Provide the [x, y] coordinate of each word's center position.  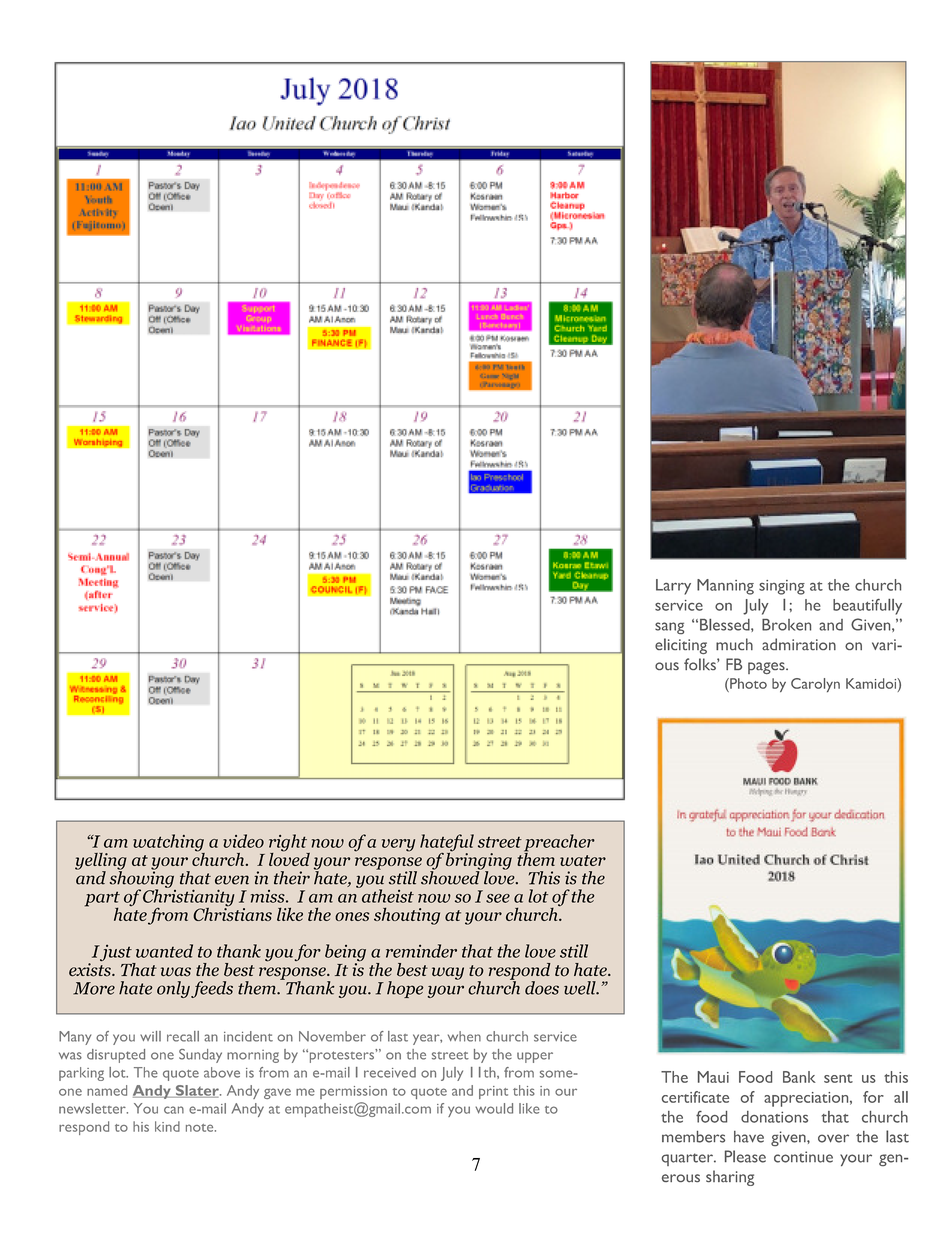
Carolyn [815, 685]
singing [782, 587]
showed [451, 876]
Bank [799, 1077]
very [398, 845]
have [749, 1137]
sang [669, 628]
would [494, 1108]
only [173, 989]
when [464, 1036]
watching [169, 844]
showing [142, 879]
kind [167, 1126]
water [583, 860]
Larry [673, 587]
